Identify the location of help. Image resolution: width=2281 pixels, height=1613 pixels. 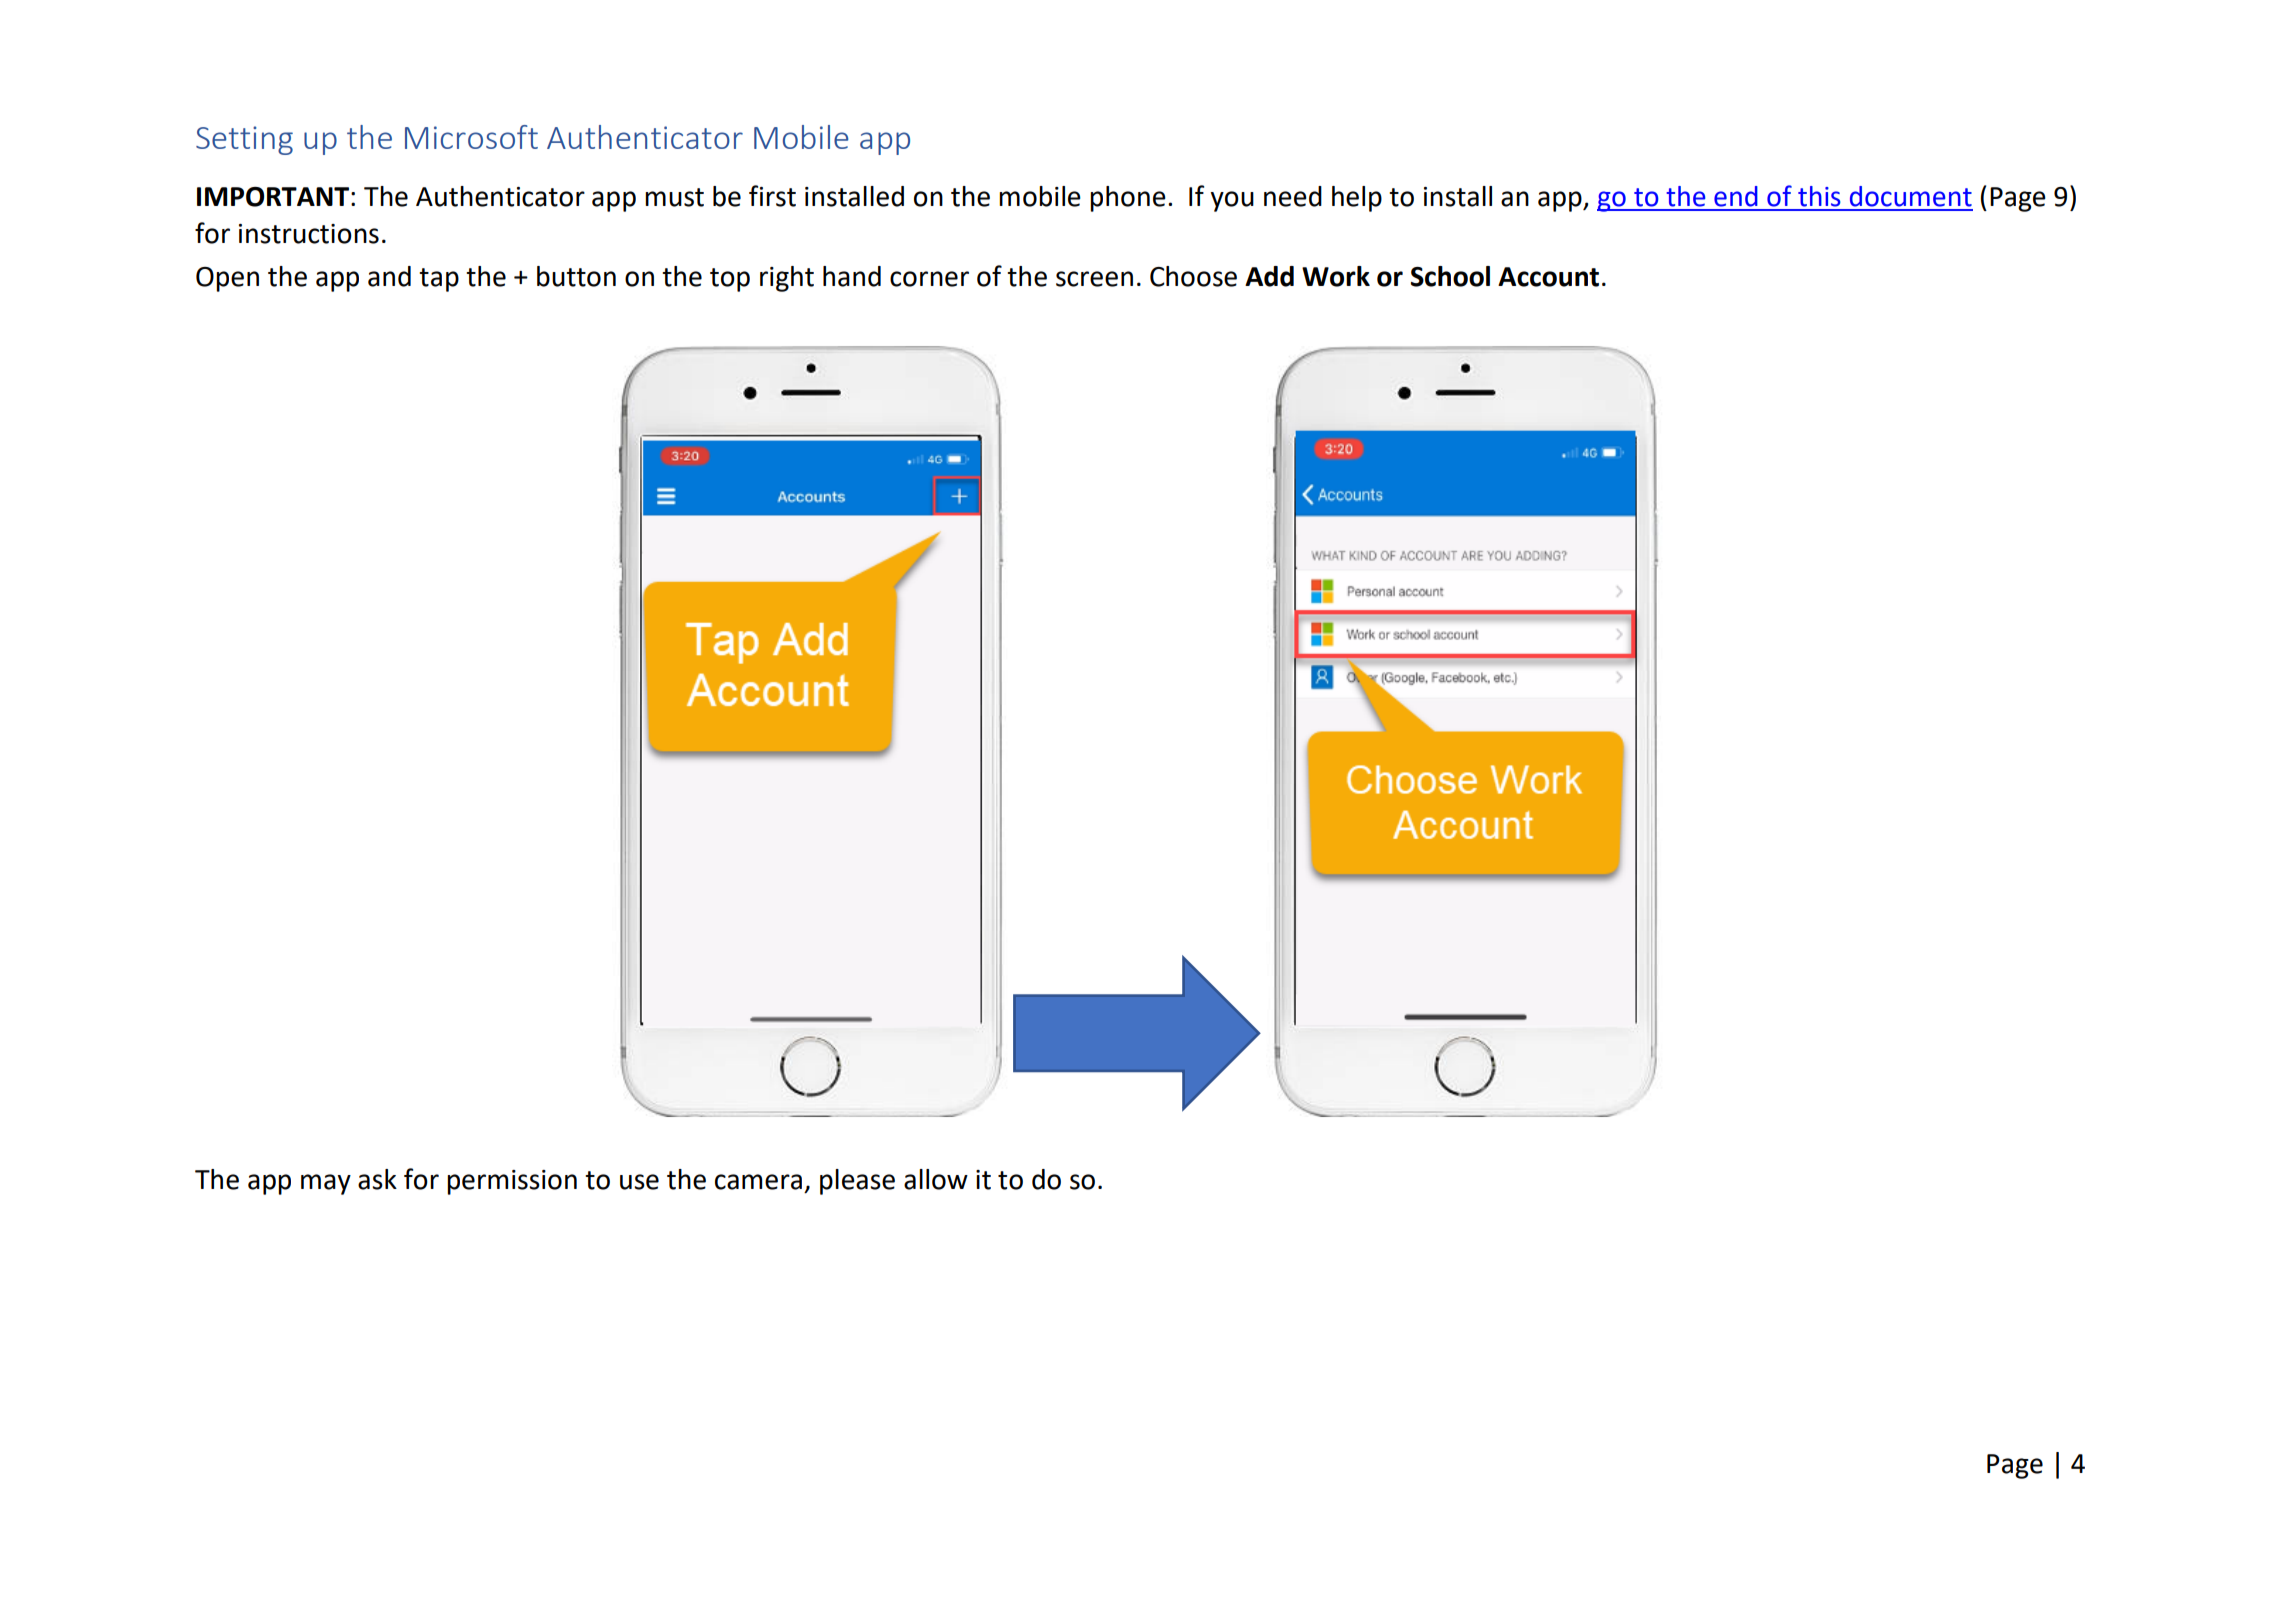
(1357, 199).
